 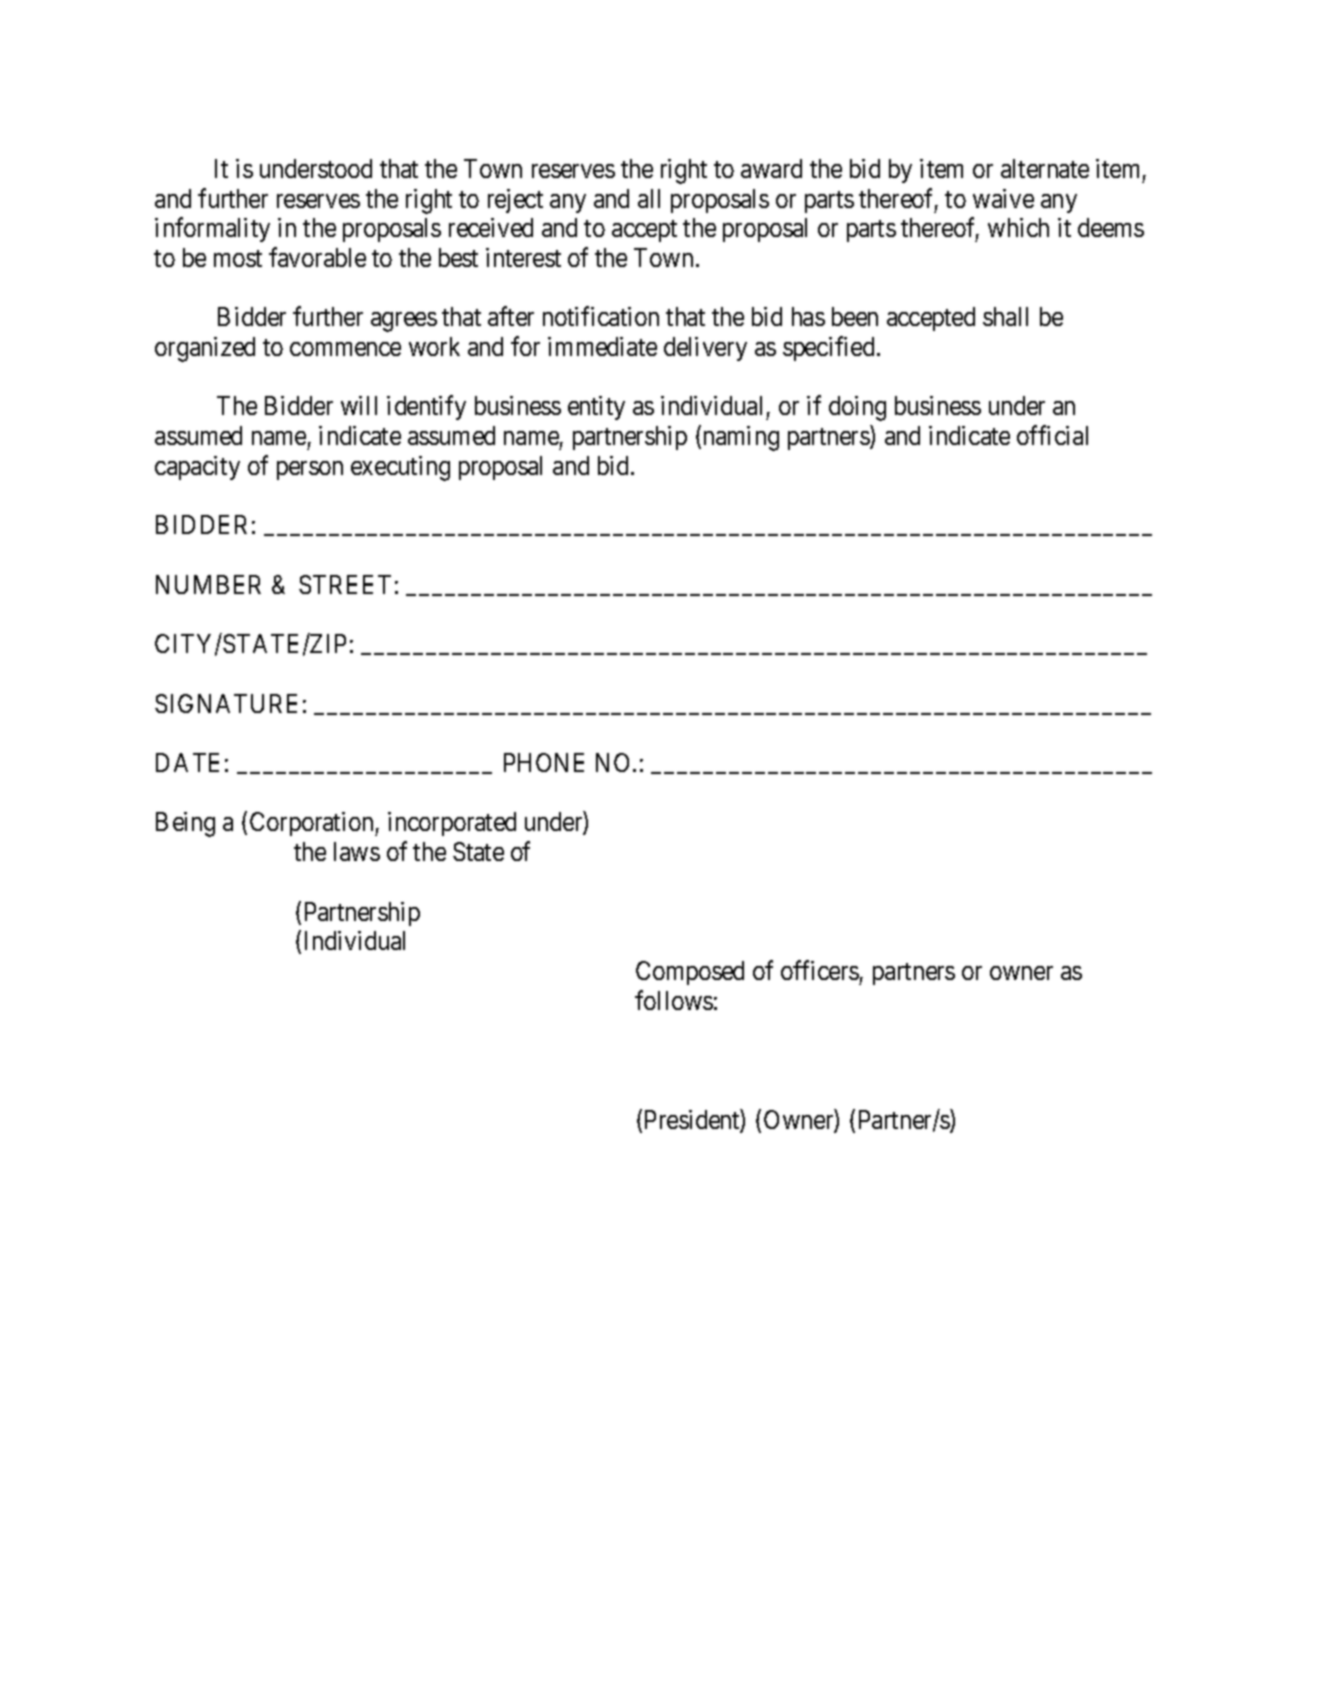 I want to click on naming, so click(x=741, y=438).
